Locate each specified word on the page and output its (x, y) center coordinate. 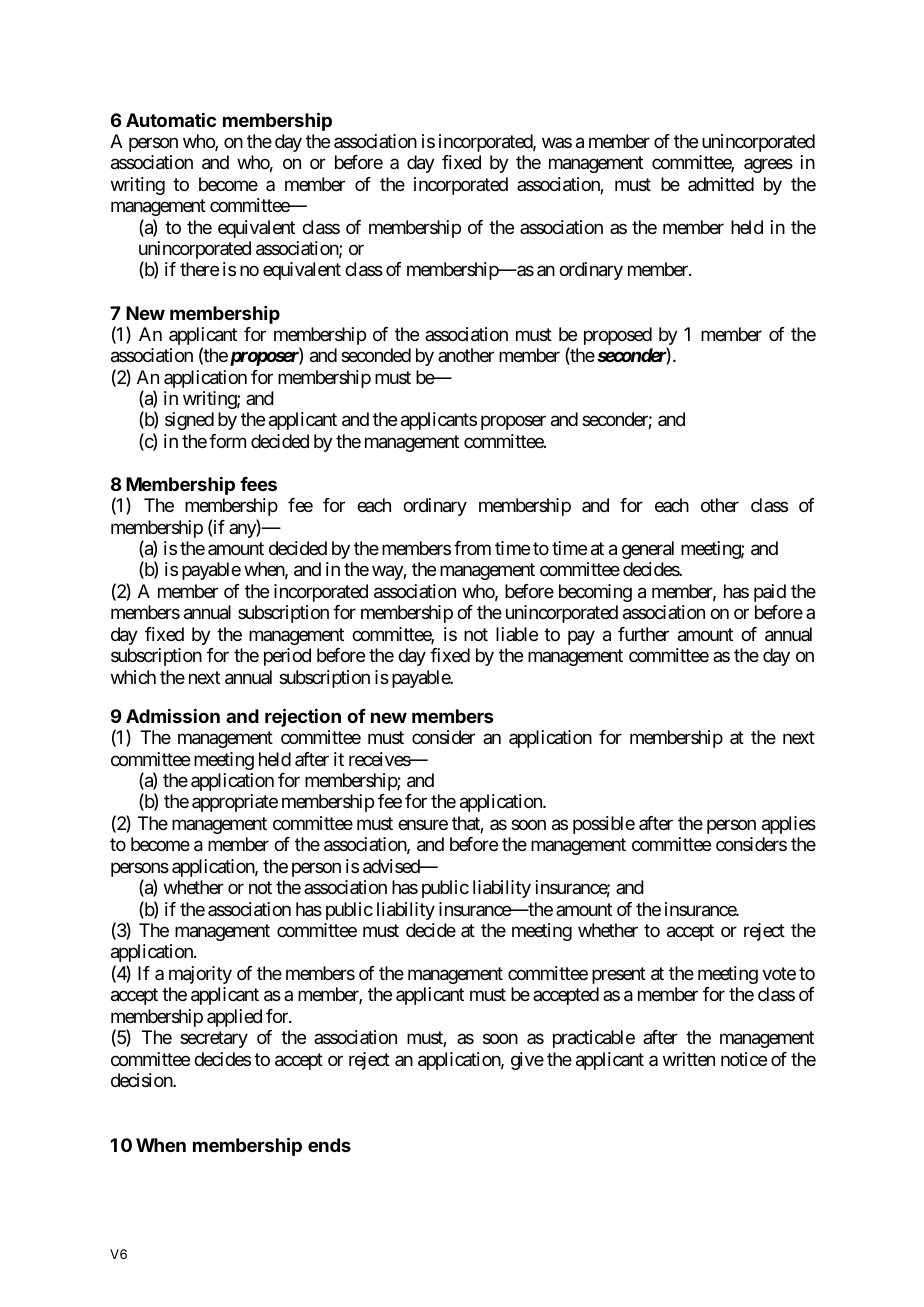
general (648, 550)
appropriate (235, 803)
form (227, 441)
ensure (423, 824)
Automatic (171, 120)
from (472, 548)
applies (789, 825)
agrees (768, 166)
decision (142, 1080)
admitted (721, 184)
